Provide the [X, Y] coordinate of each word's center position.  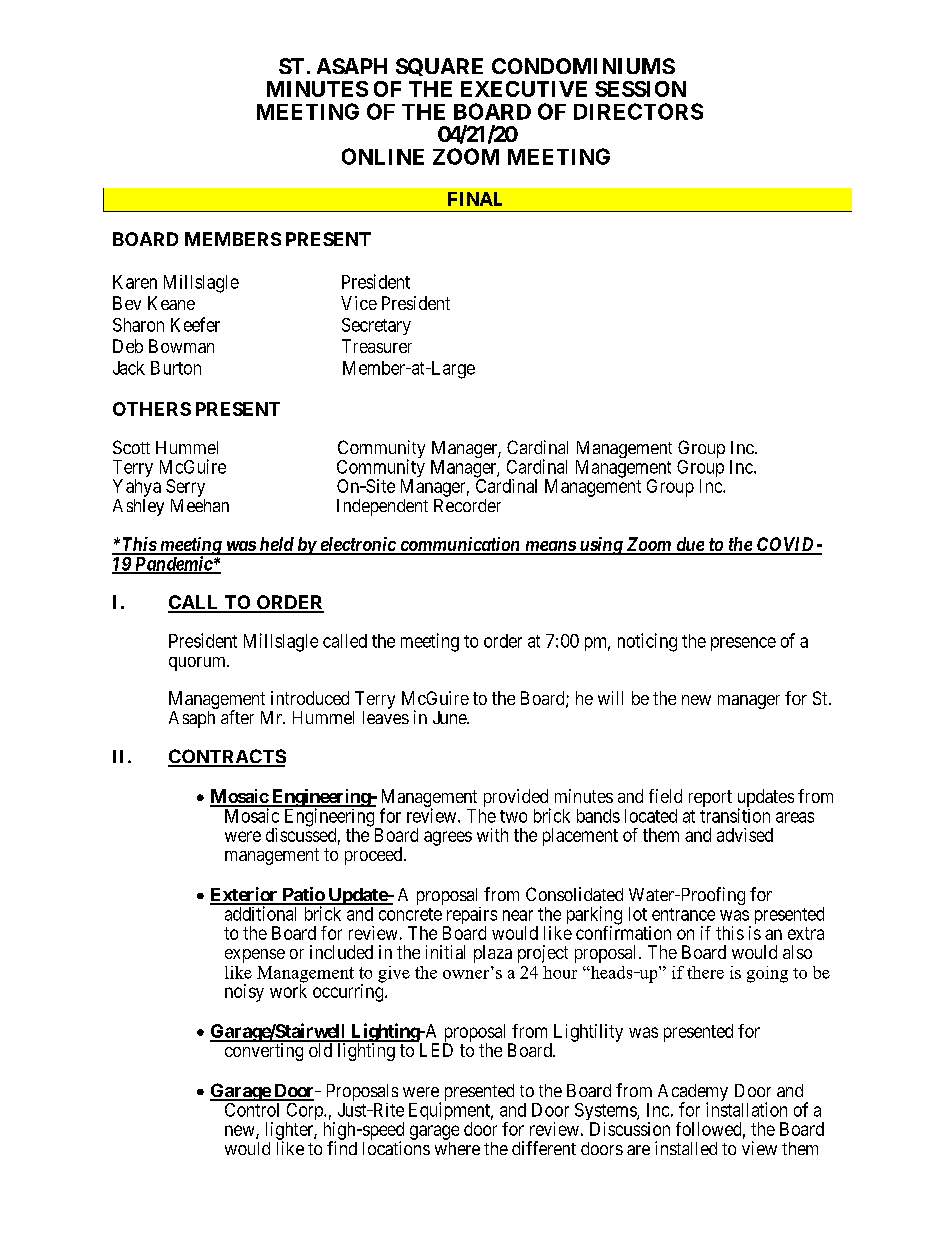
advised [745, 835]
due [689, 545]
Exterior [245, 895]
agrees [448, 838]
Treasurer [377, 346]
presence [743, 644]
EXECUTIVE [524, 89]
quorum [198, 664]
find [342, 1148]
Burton [176, 368]
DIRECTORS [638, 111]
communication [460, 545]
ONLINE [383, 156]
